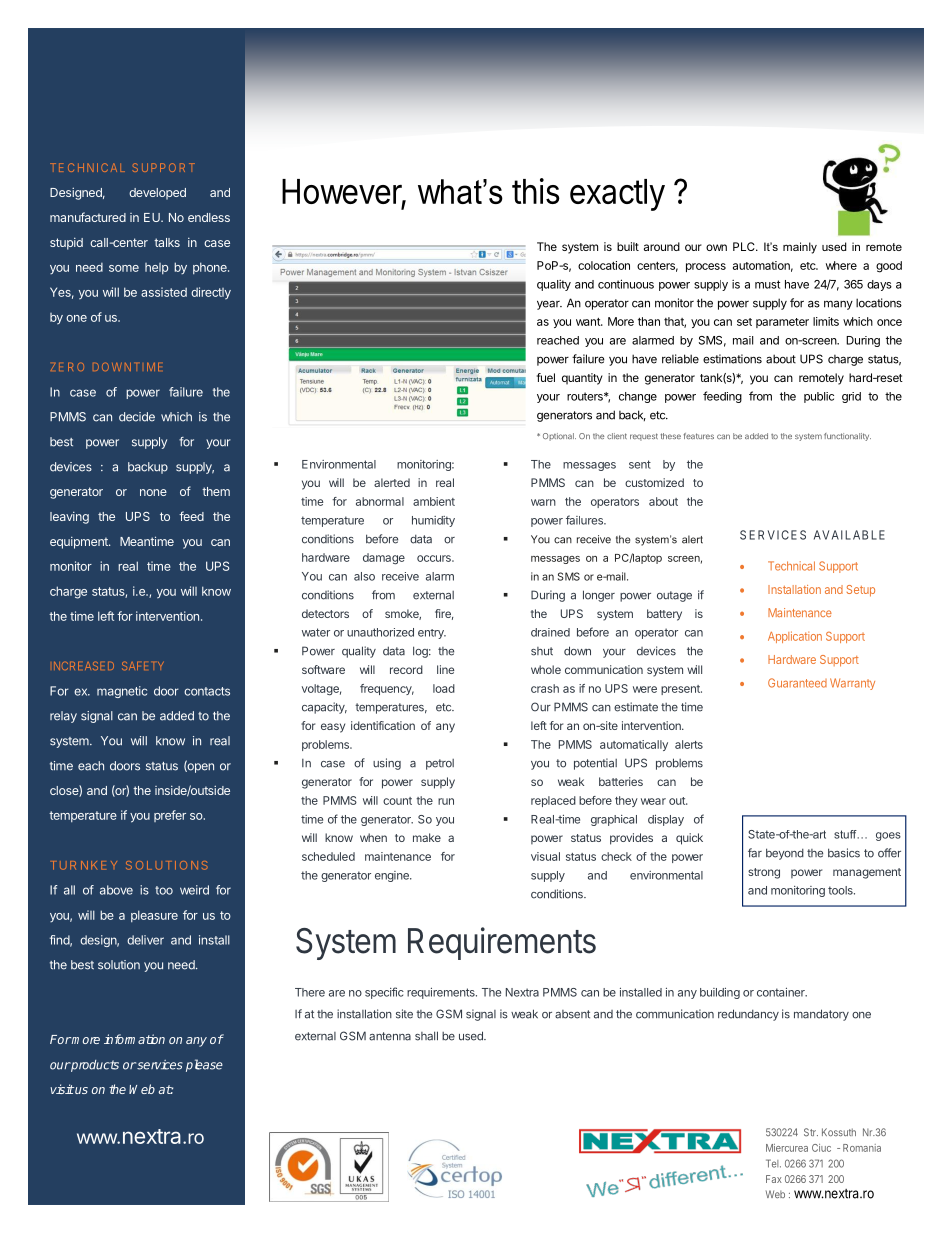  Describe the element at coordinates (800, 248) in the screenshot. I see `mainly` at that location.
